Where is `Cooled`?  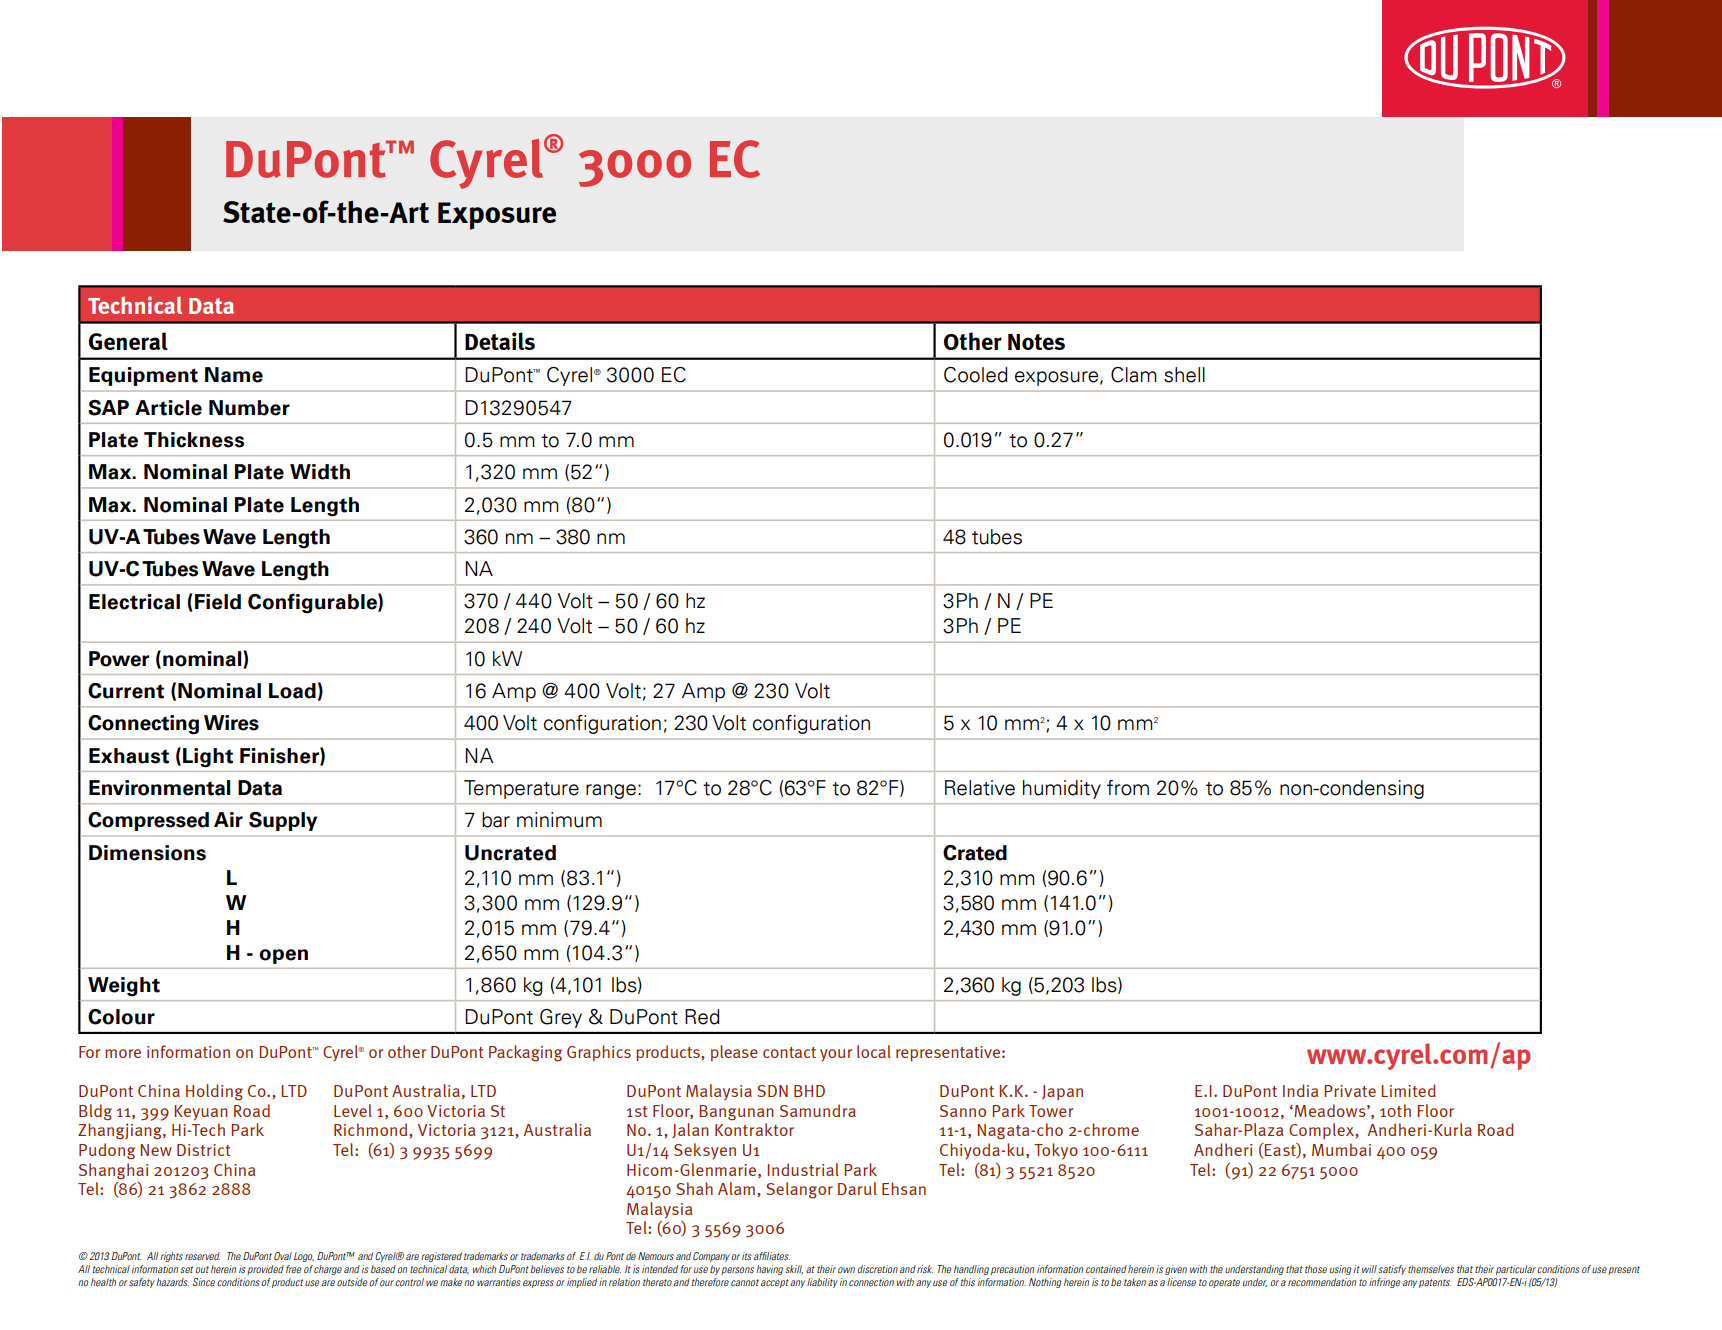
Cooled is located at coordinates (976, 375).
